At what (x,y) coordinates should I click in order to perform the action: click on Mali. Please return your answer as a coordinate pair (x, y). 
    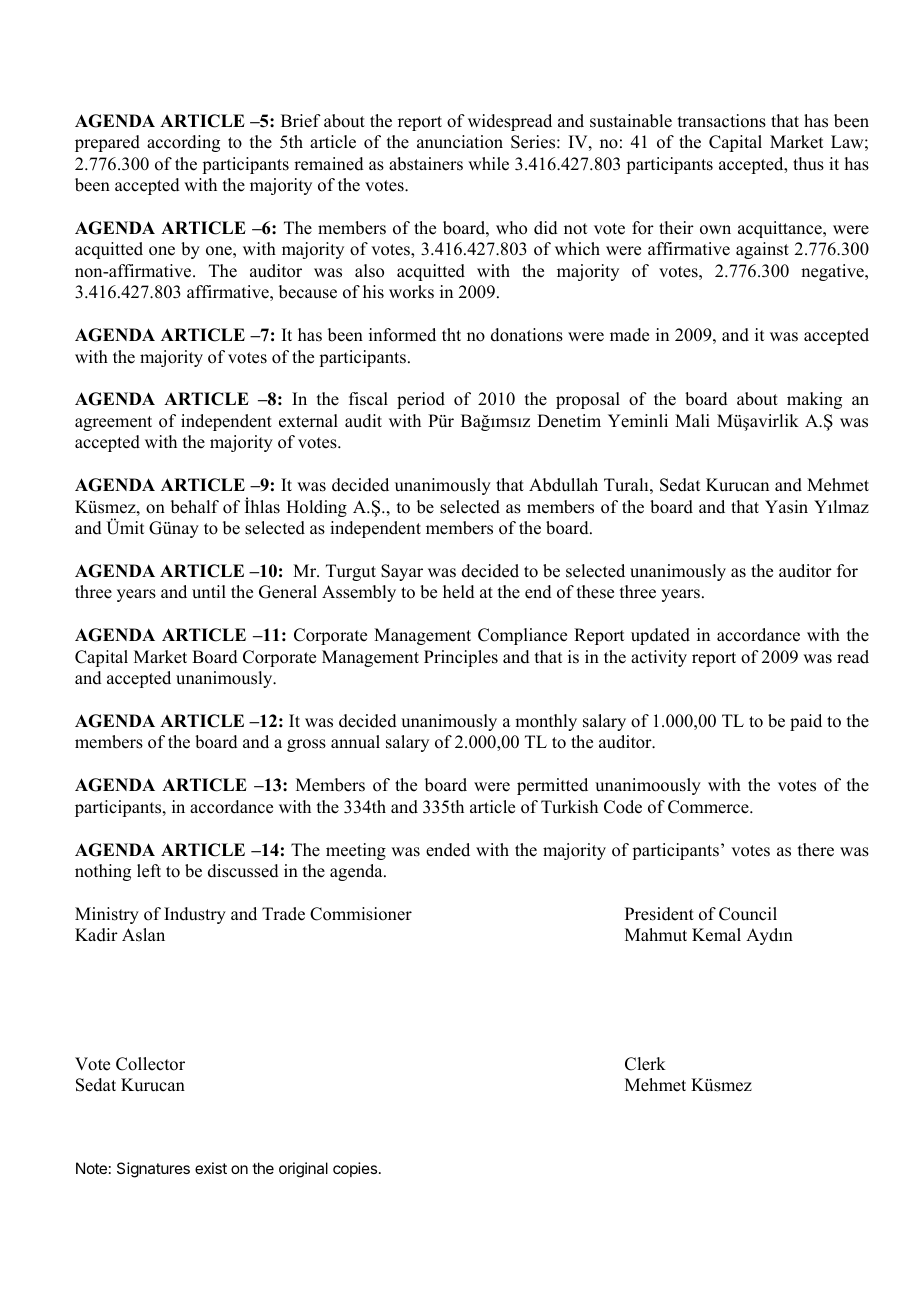
    Looking at the image, I should click on (692, 420).
